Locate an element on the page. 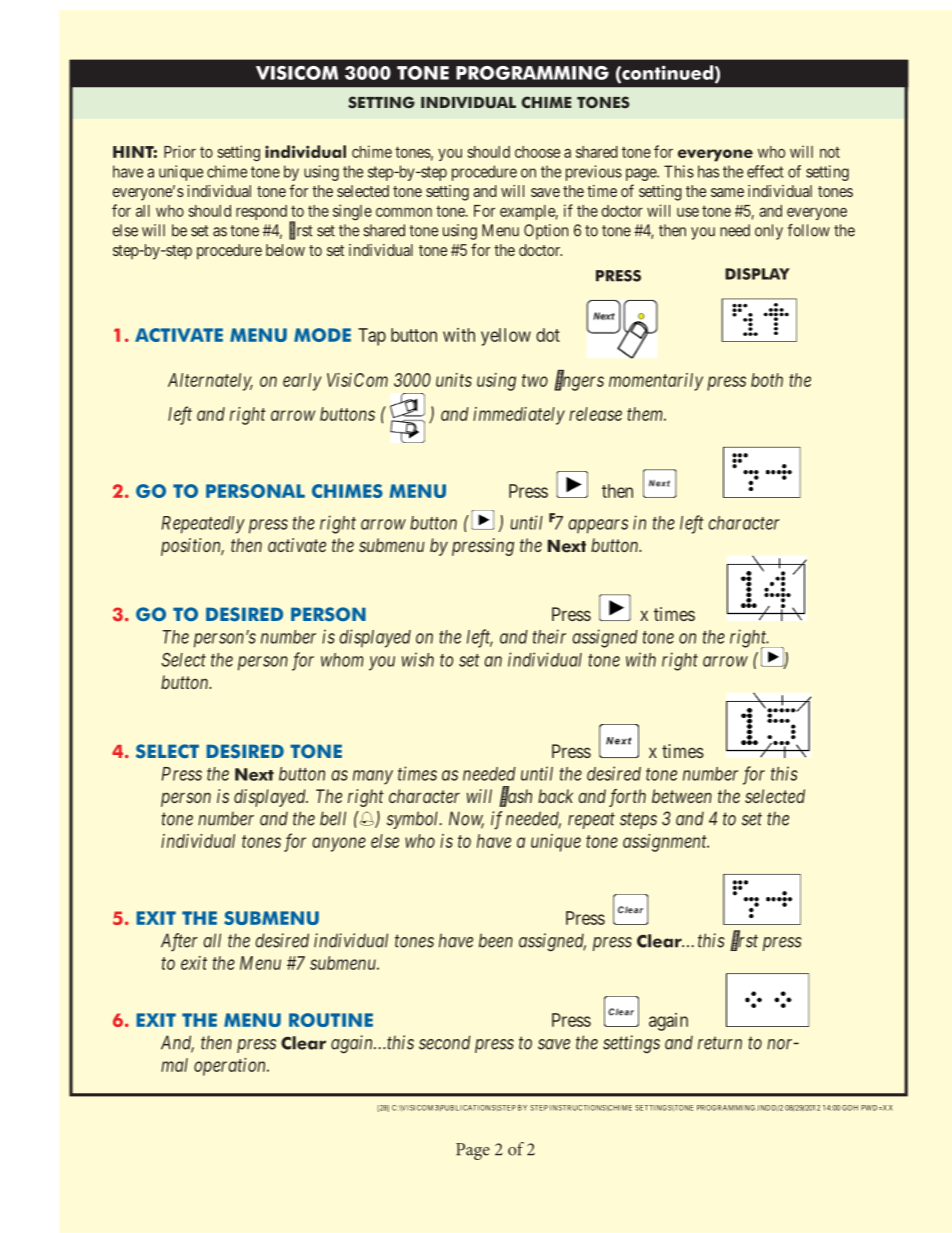  choose is located at coordinates (537, 152).
